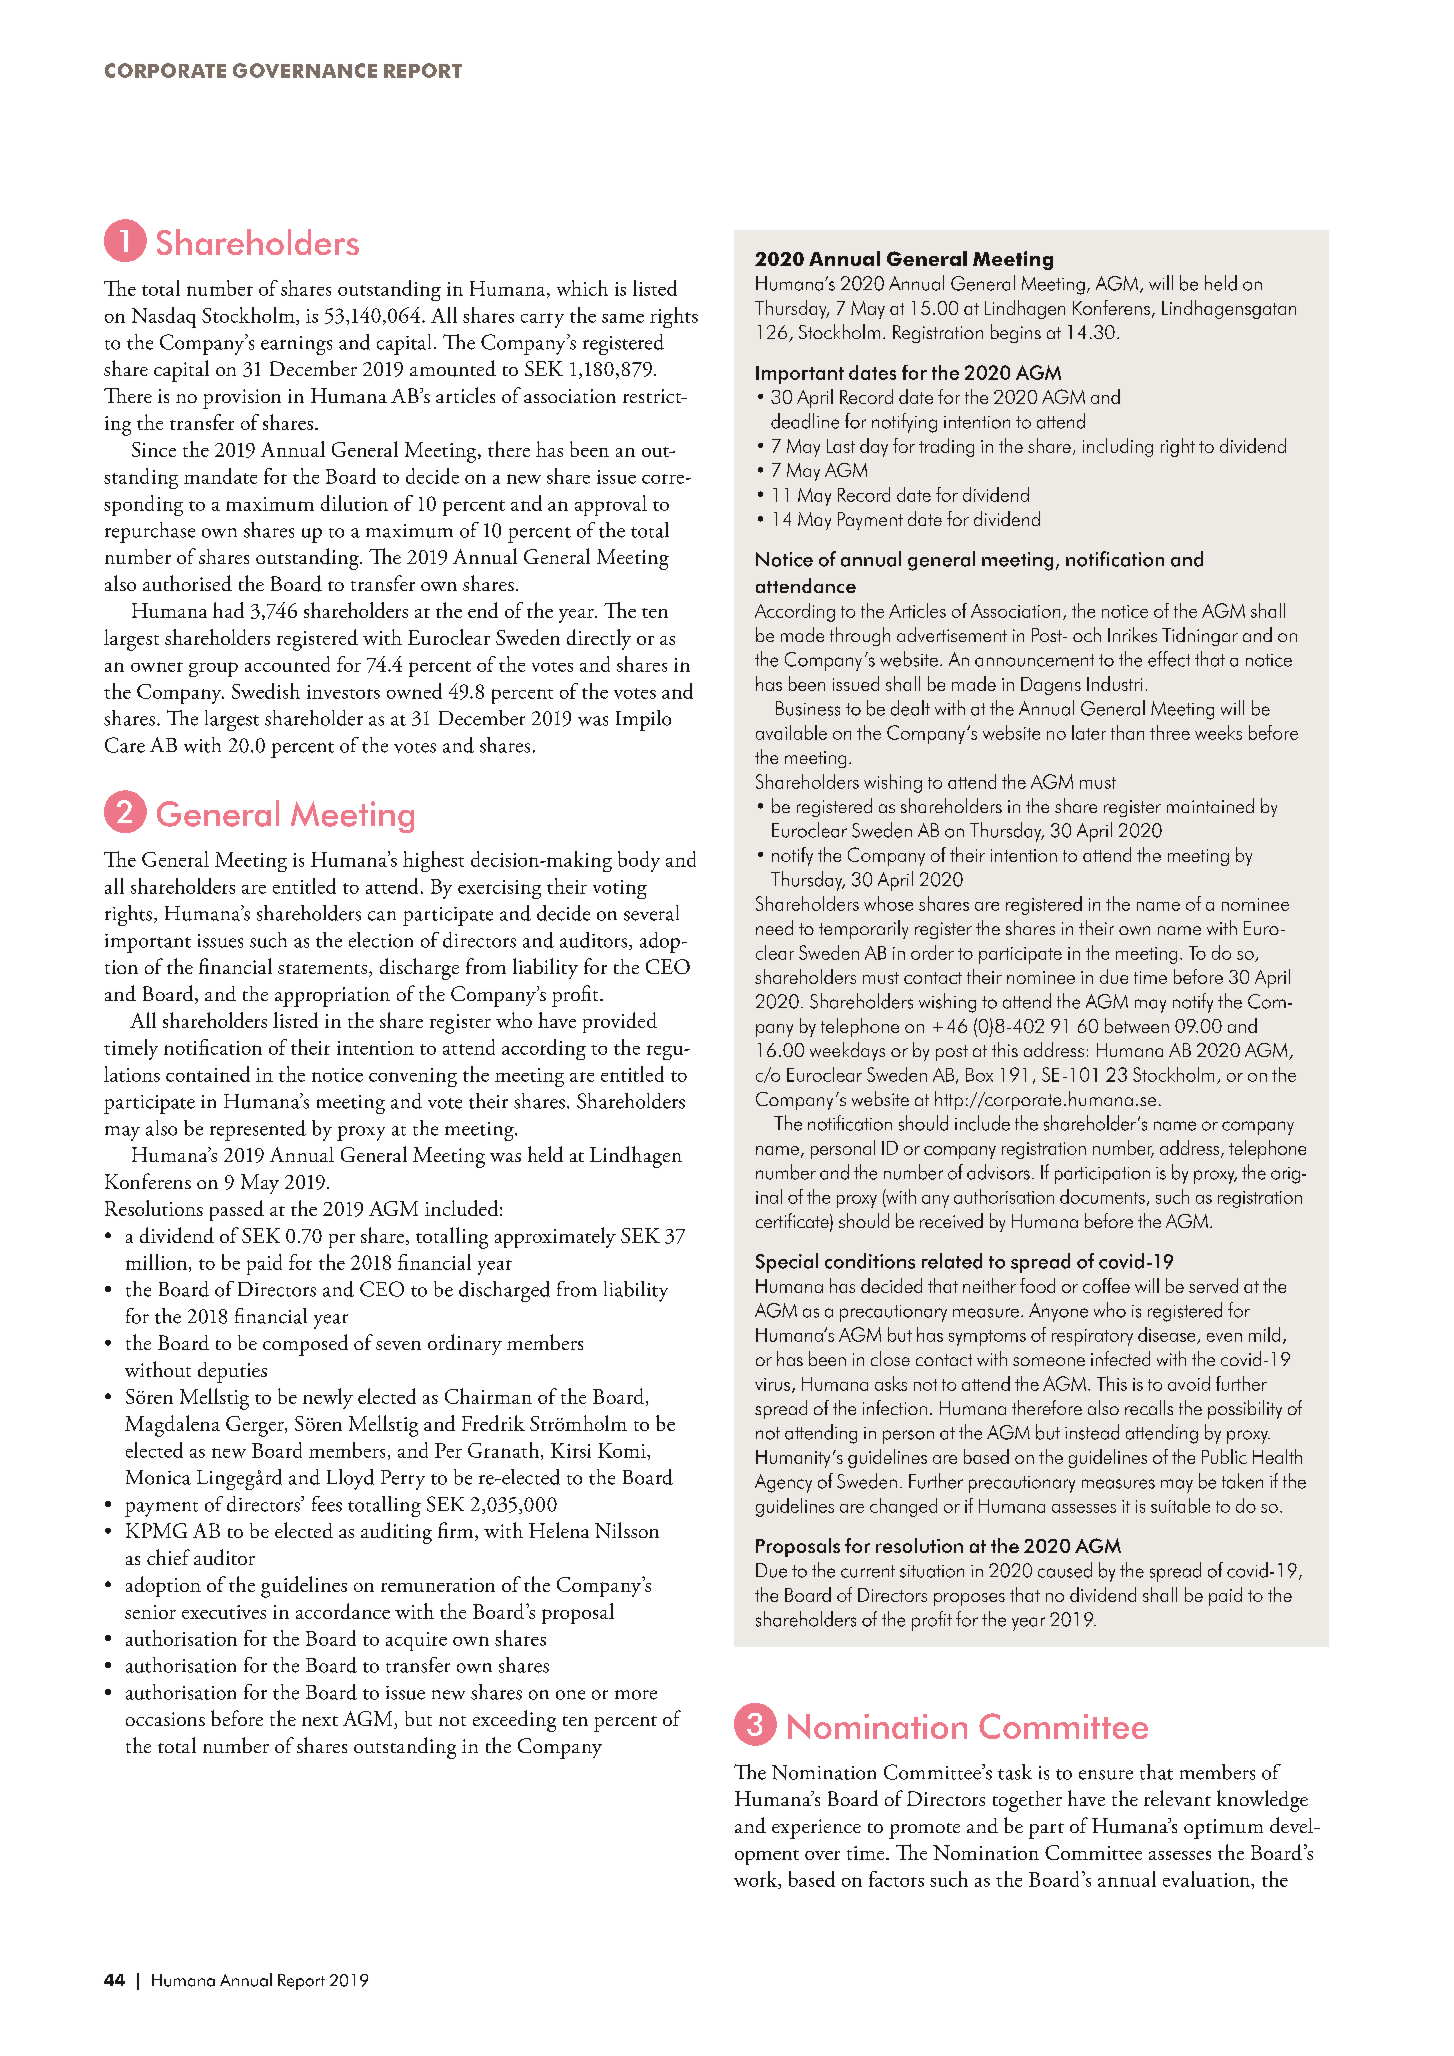  I want to click on begins, so click(1016, 333).
